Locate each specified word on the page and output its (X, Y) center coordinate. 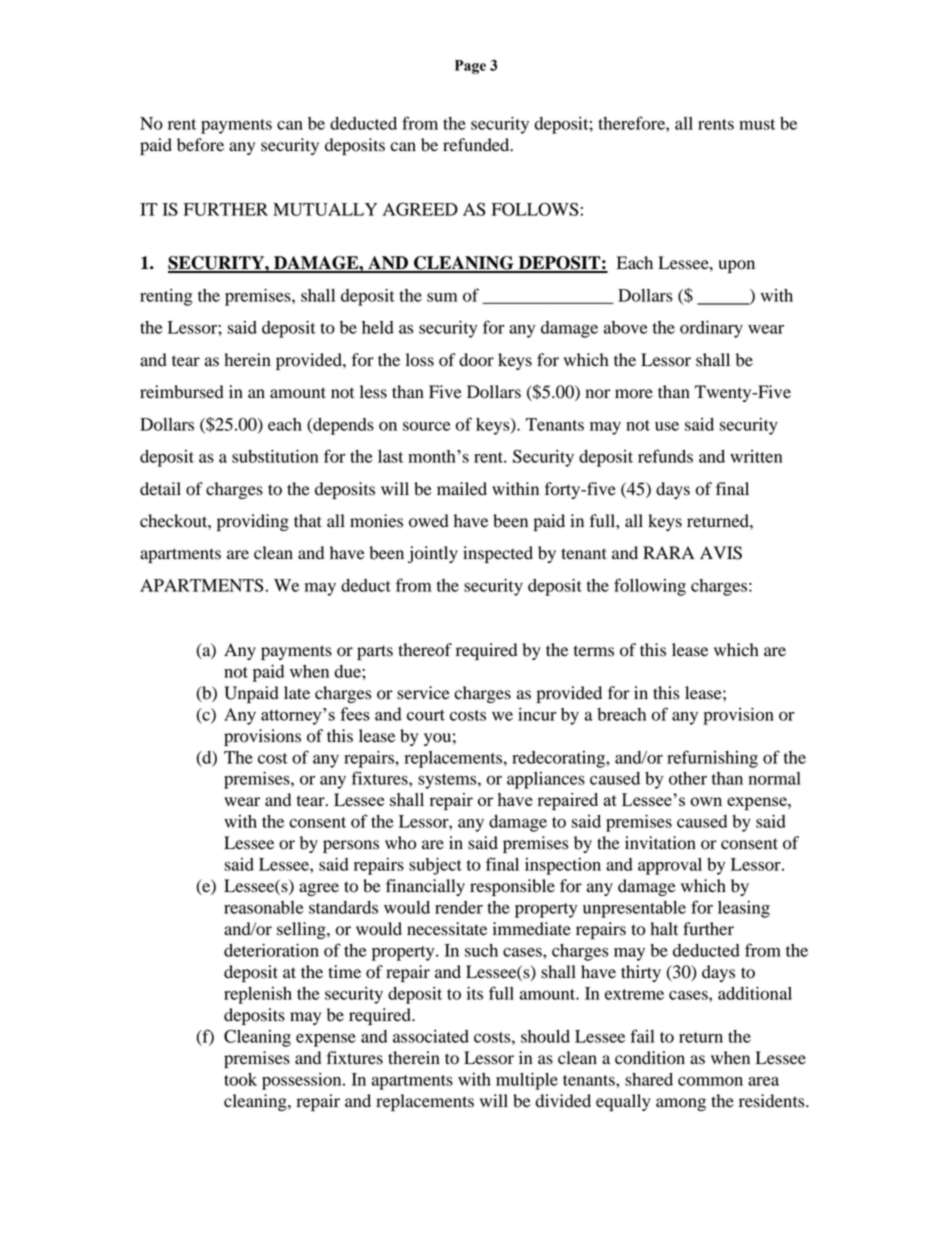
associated (431, 1036)
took (240, 1079)
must (757, 124)
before (200, 145)
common (710, 1081)
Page (470, 67)
